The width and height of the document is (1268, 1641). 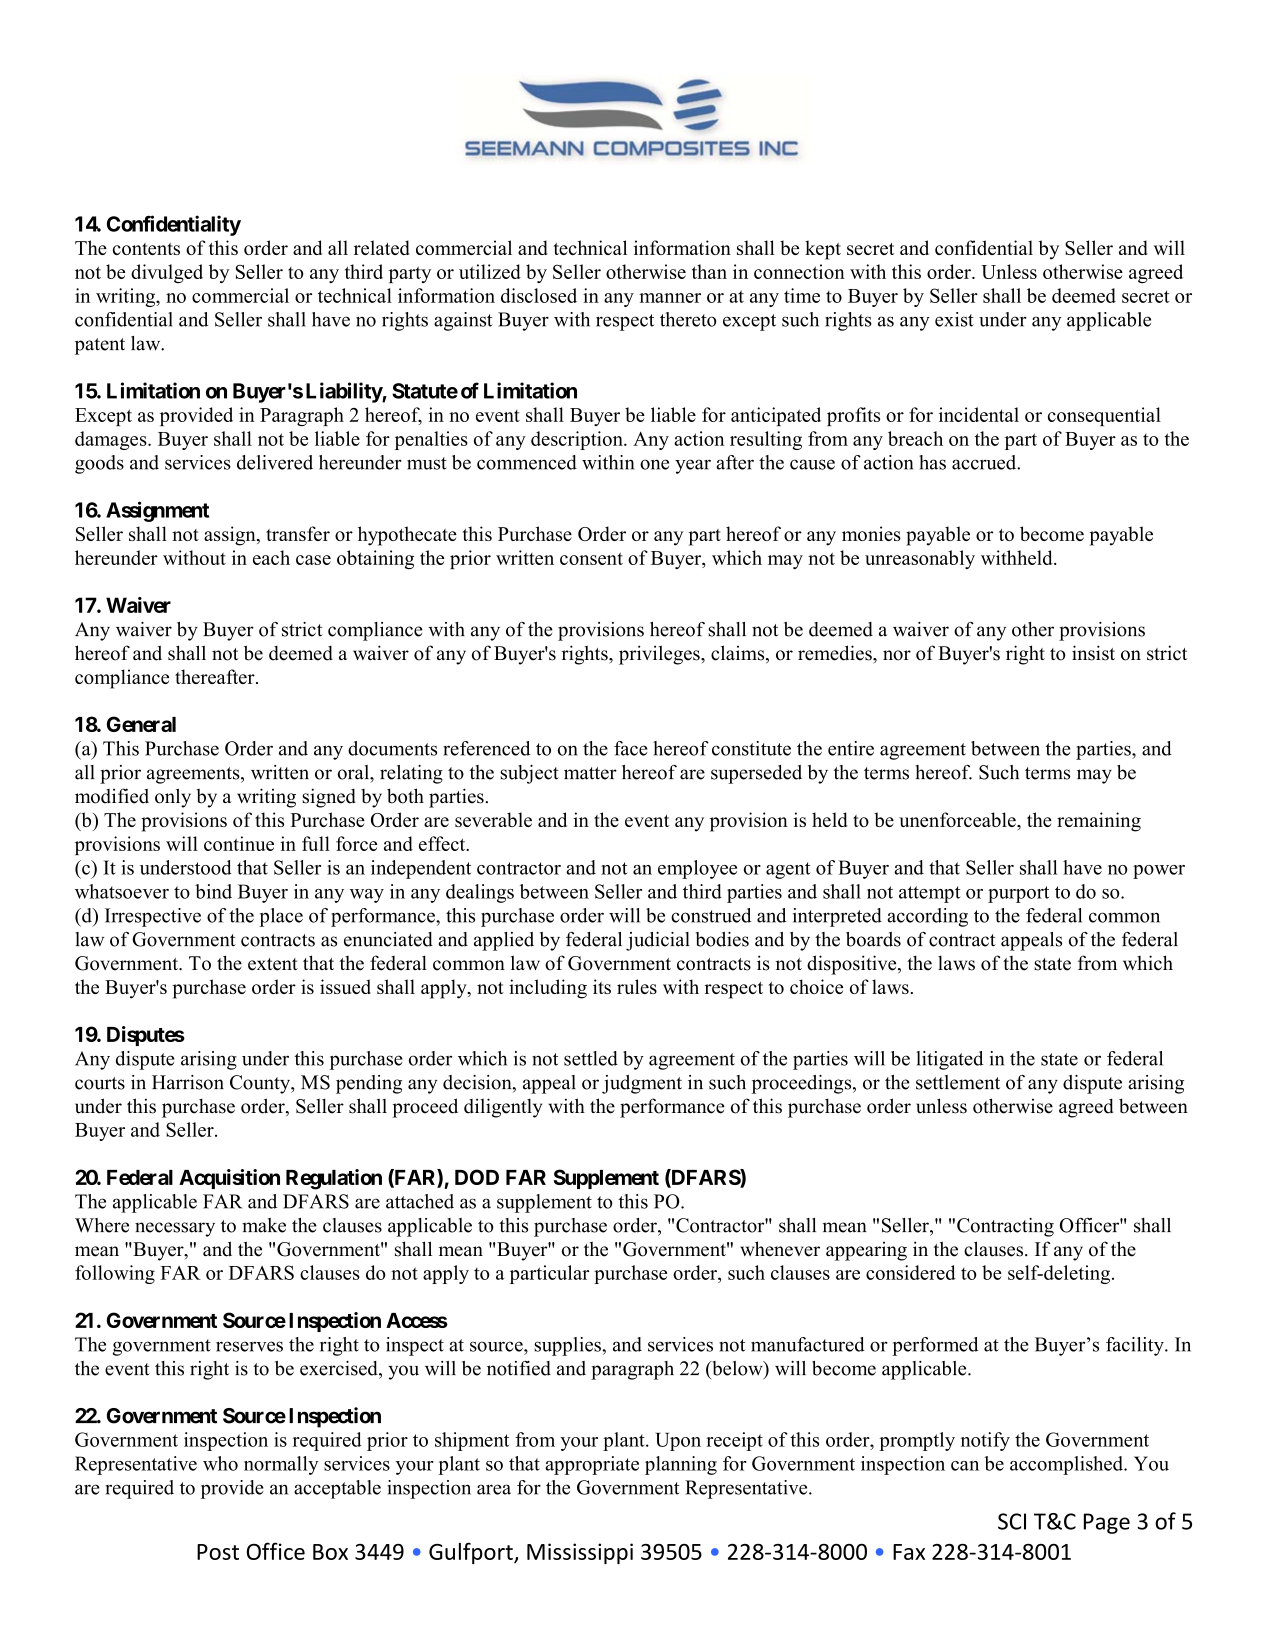 What do you see at coordinates (954, 319) in the document?
I see `exist` at bounding box center [954, 319].
